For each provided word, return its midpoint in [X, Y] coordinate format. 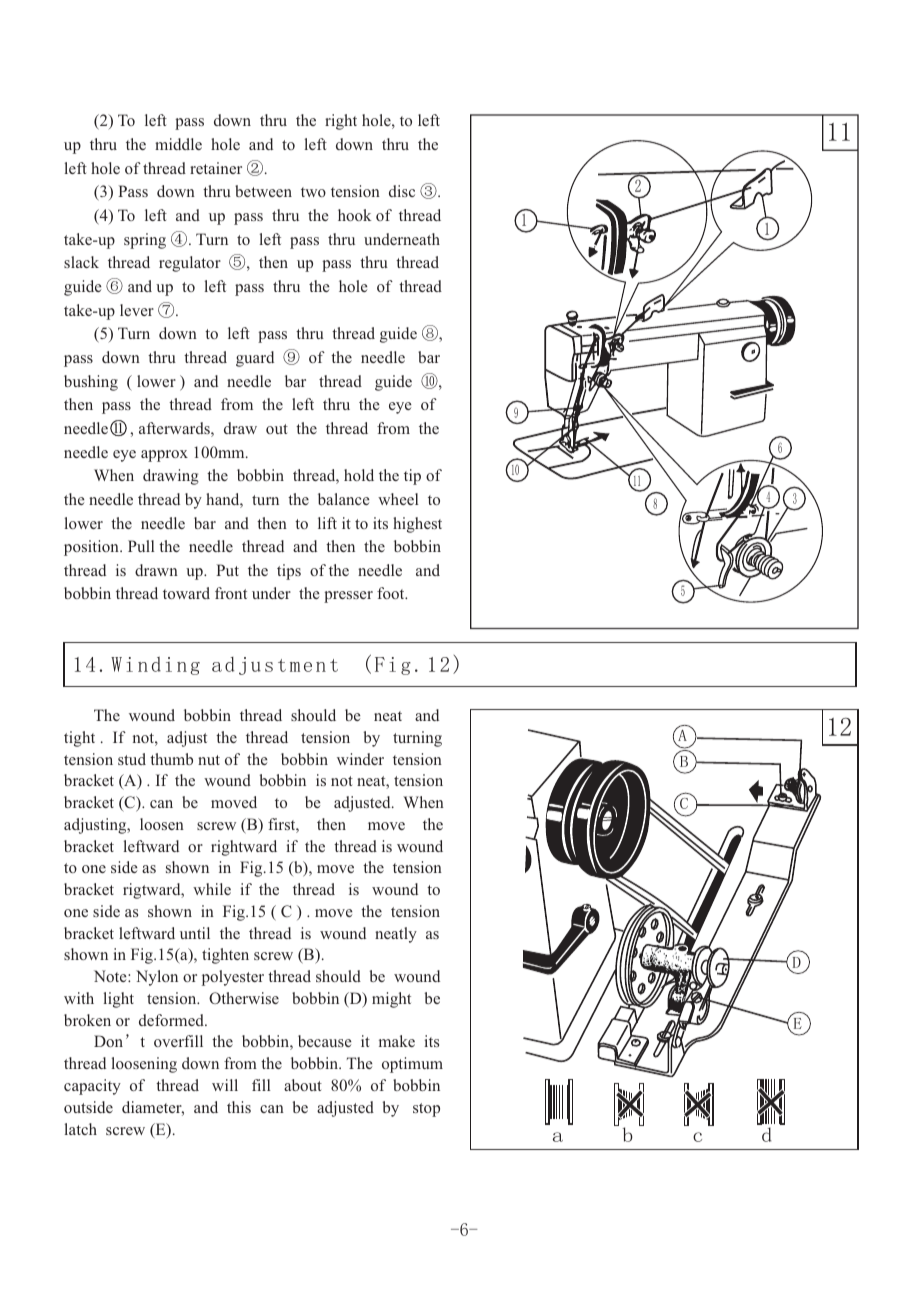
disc [402, 191]
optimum [412, 1065]
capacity [92, 1087]
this [239, 1107]
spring [145, 241]
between [263, 191]
